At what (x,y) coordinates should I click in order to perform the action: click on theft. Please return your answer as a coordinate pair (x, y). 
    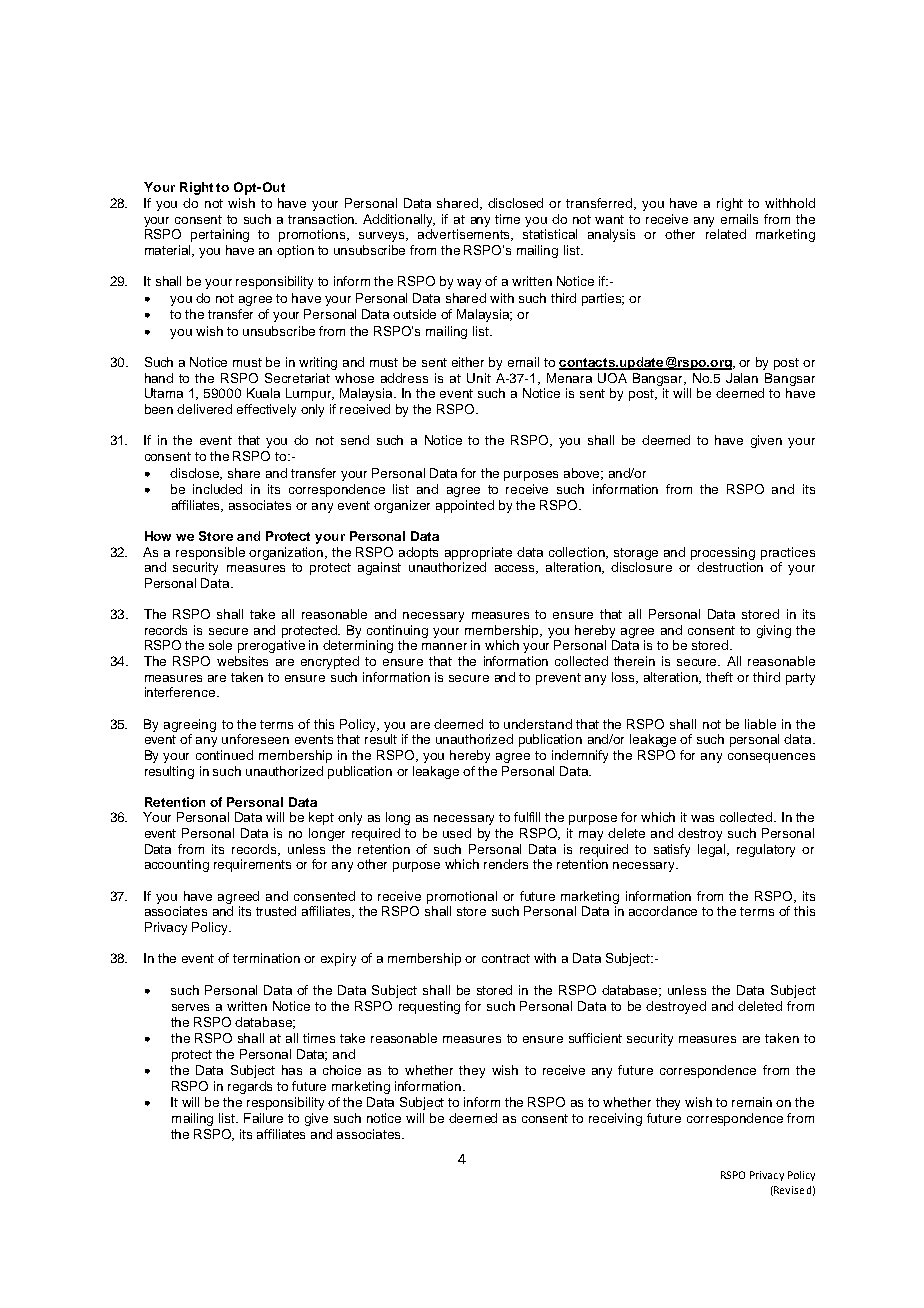
    Looking at the image, I should click on (719, 677).
